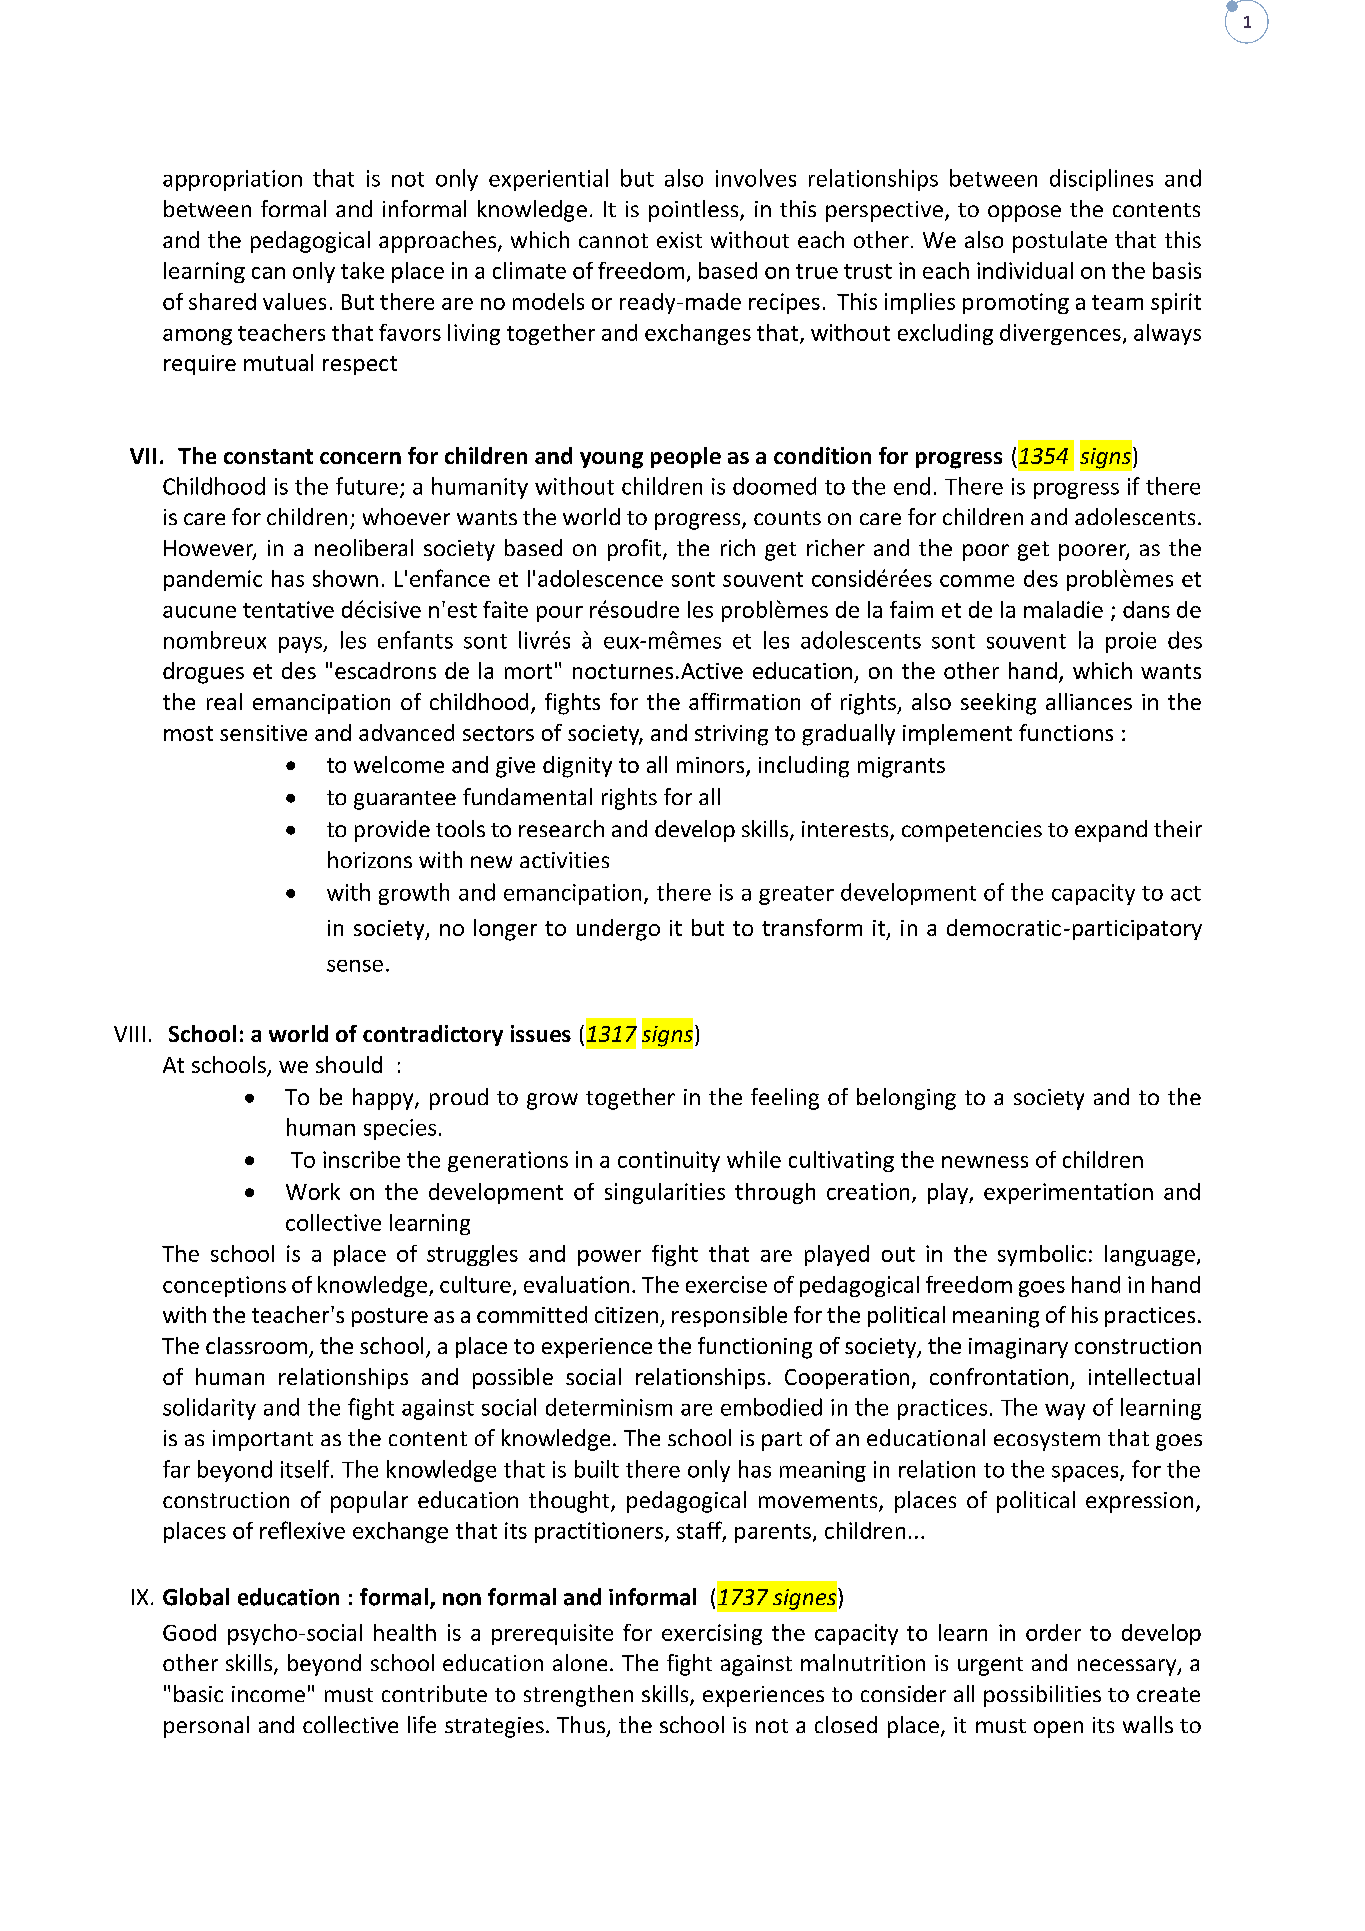  Describe the element at coordinates (1060, 242) in the screenshot. I see `postulate` at that location.
